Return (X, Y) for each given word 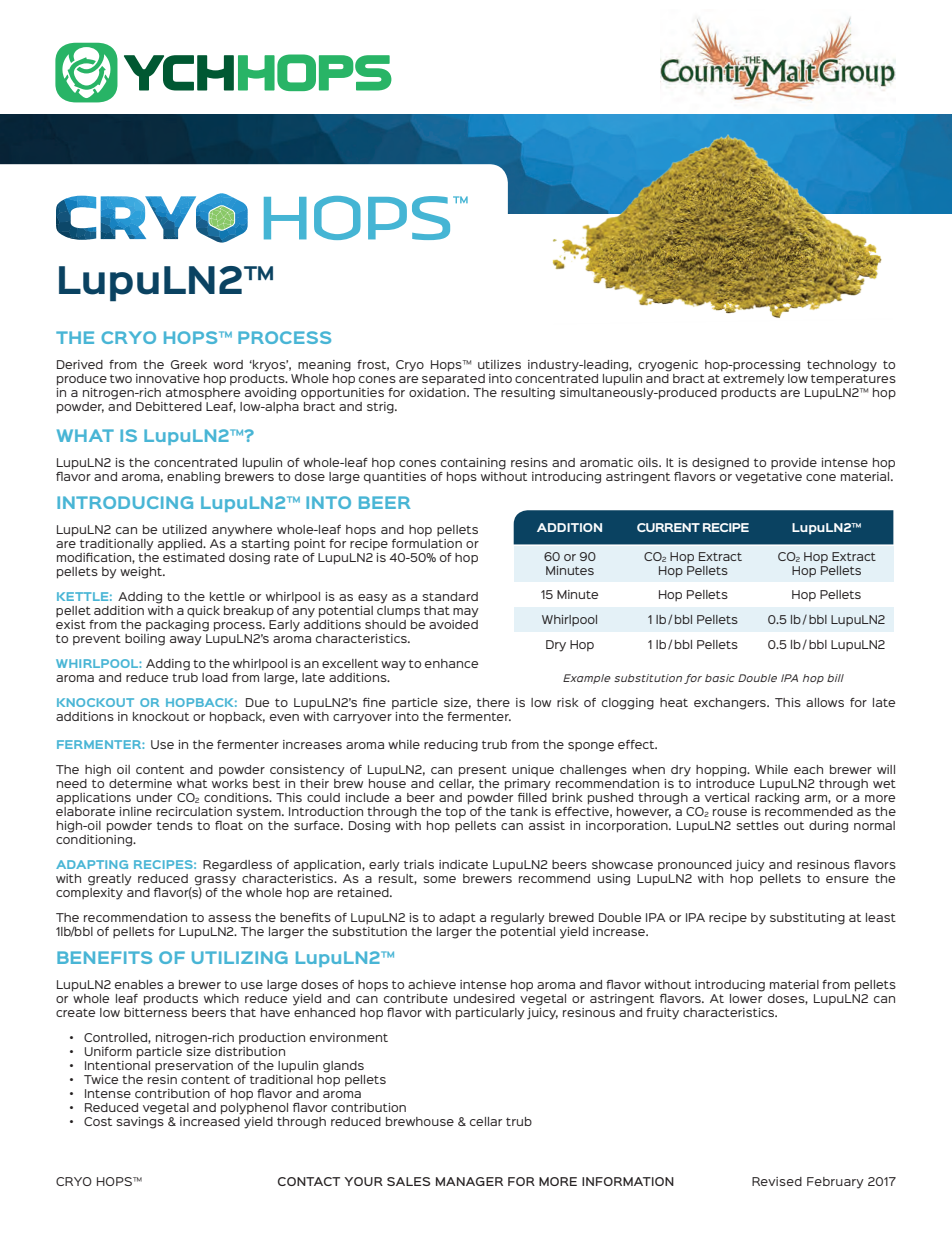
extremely (754, 380)
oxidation (438, 392)
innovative (168, 378)
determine (140, 783)
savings (140, 1121)
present (483, 771)
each (808, 769)
